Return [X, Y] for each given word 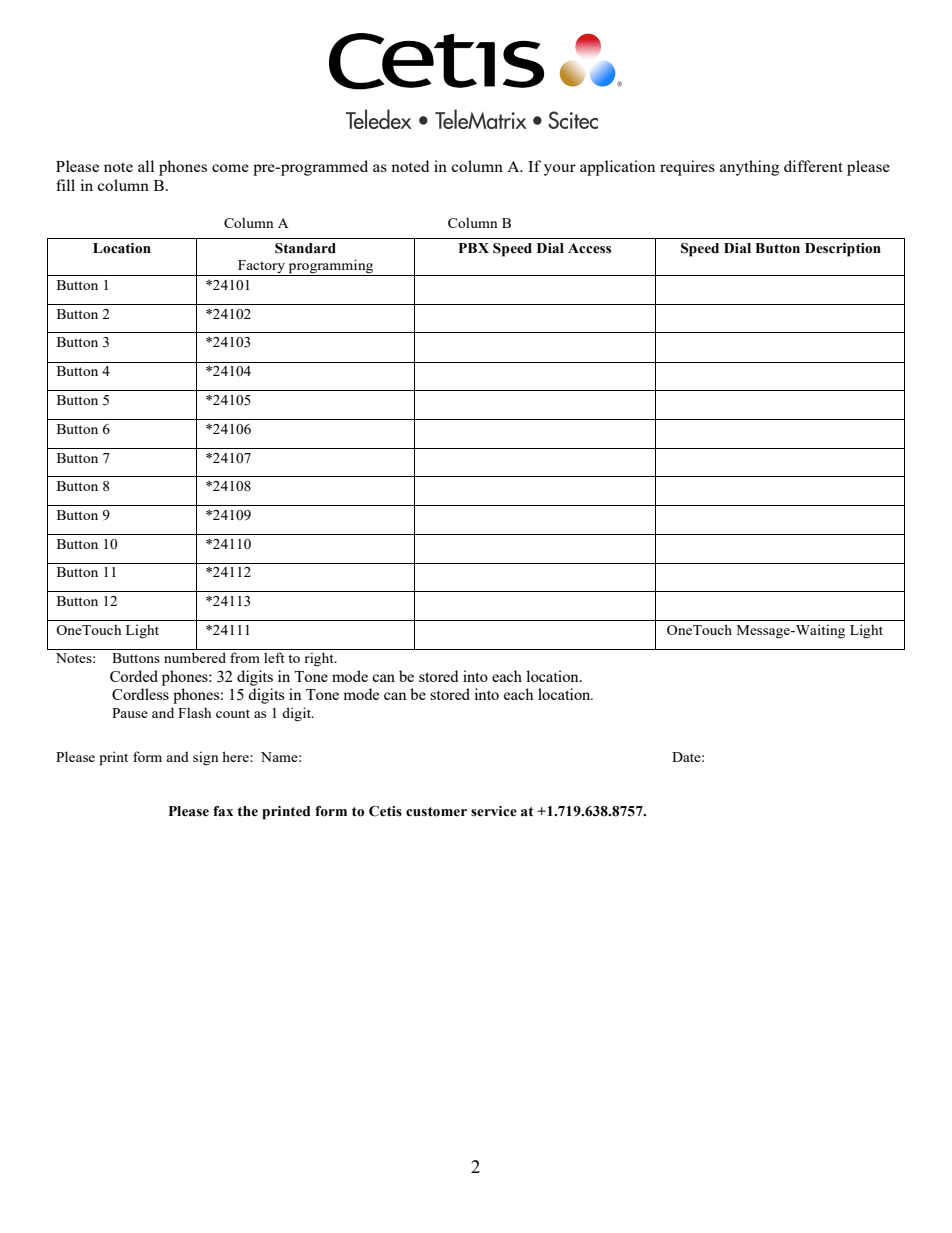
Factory [261, 268]
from [245, 657]
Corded [134, 676]
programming [330, 267]
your [560, 170]
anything [749, 168]
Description [843, 250]
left [274, 657]
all [146, 166]
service [494, 811]
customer [436, 812]
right [320, 659]
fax [223, 811]
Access [589, 248]
